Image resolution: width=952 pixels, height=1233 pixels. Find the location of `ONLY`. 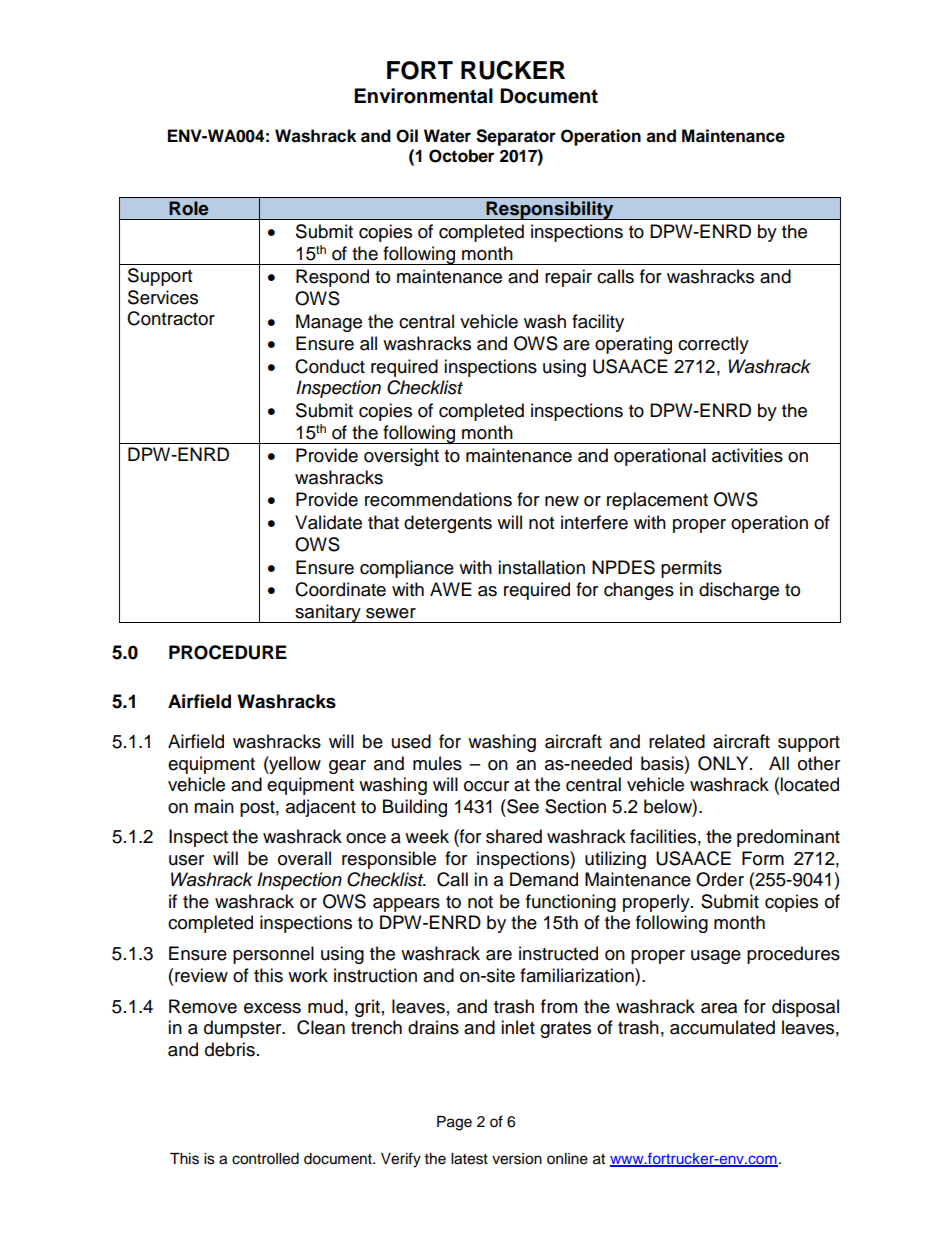

ONLY is located at coordinates (724, 763).
